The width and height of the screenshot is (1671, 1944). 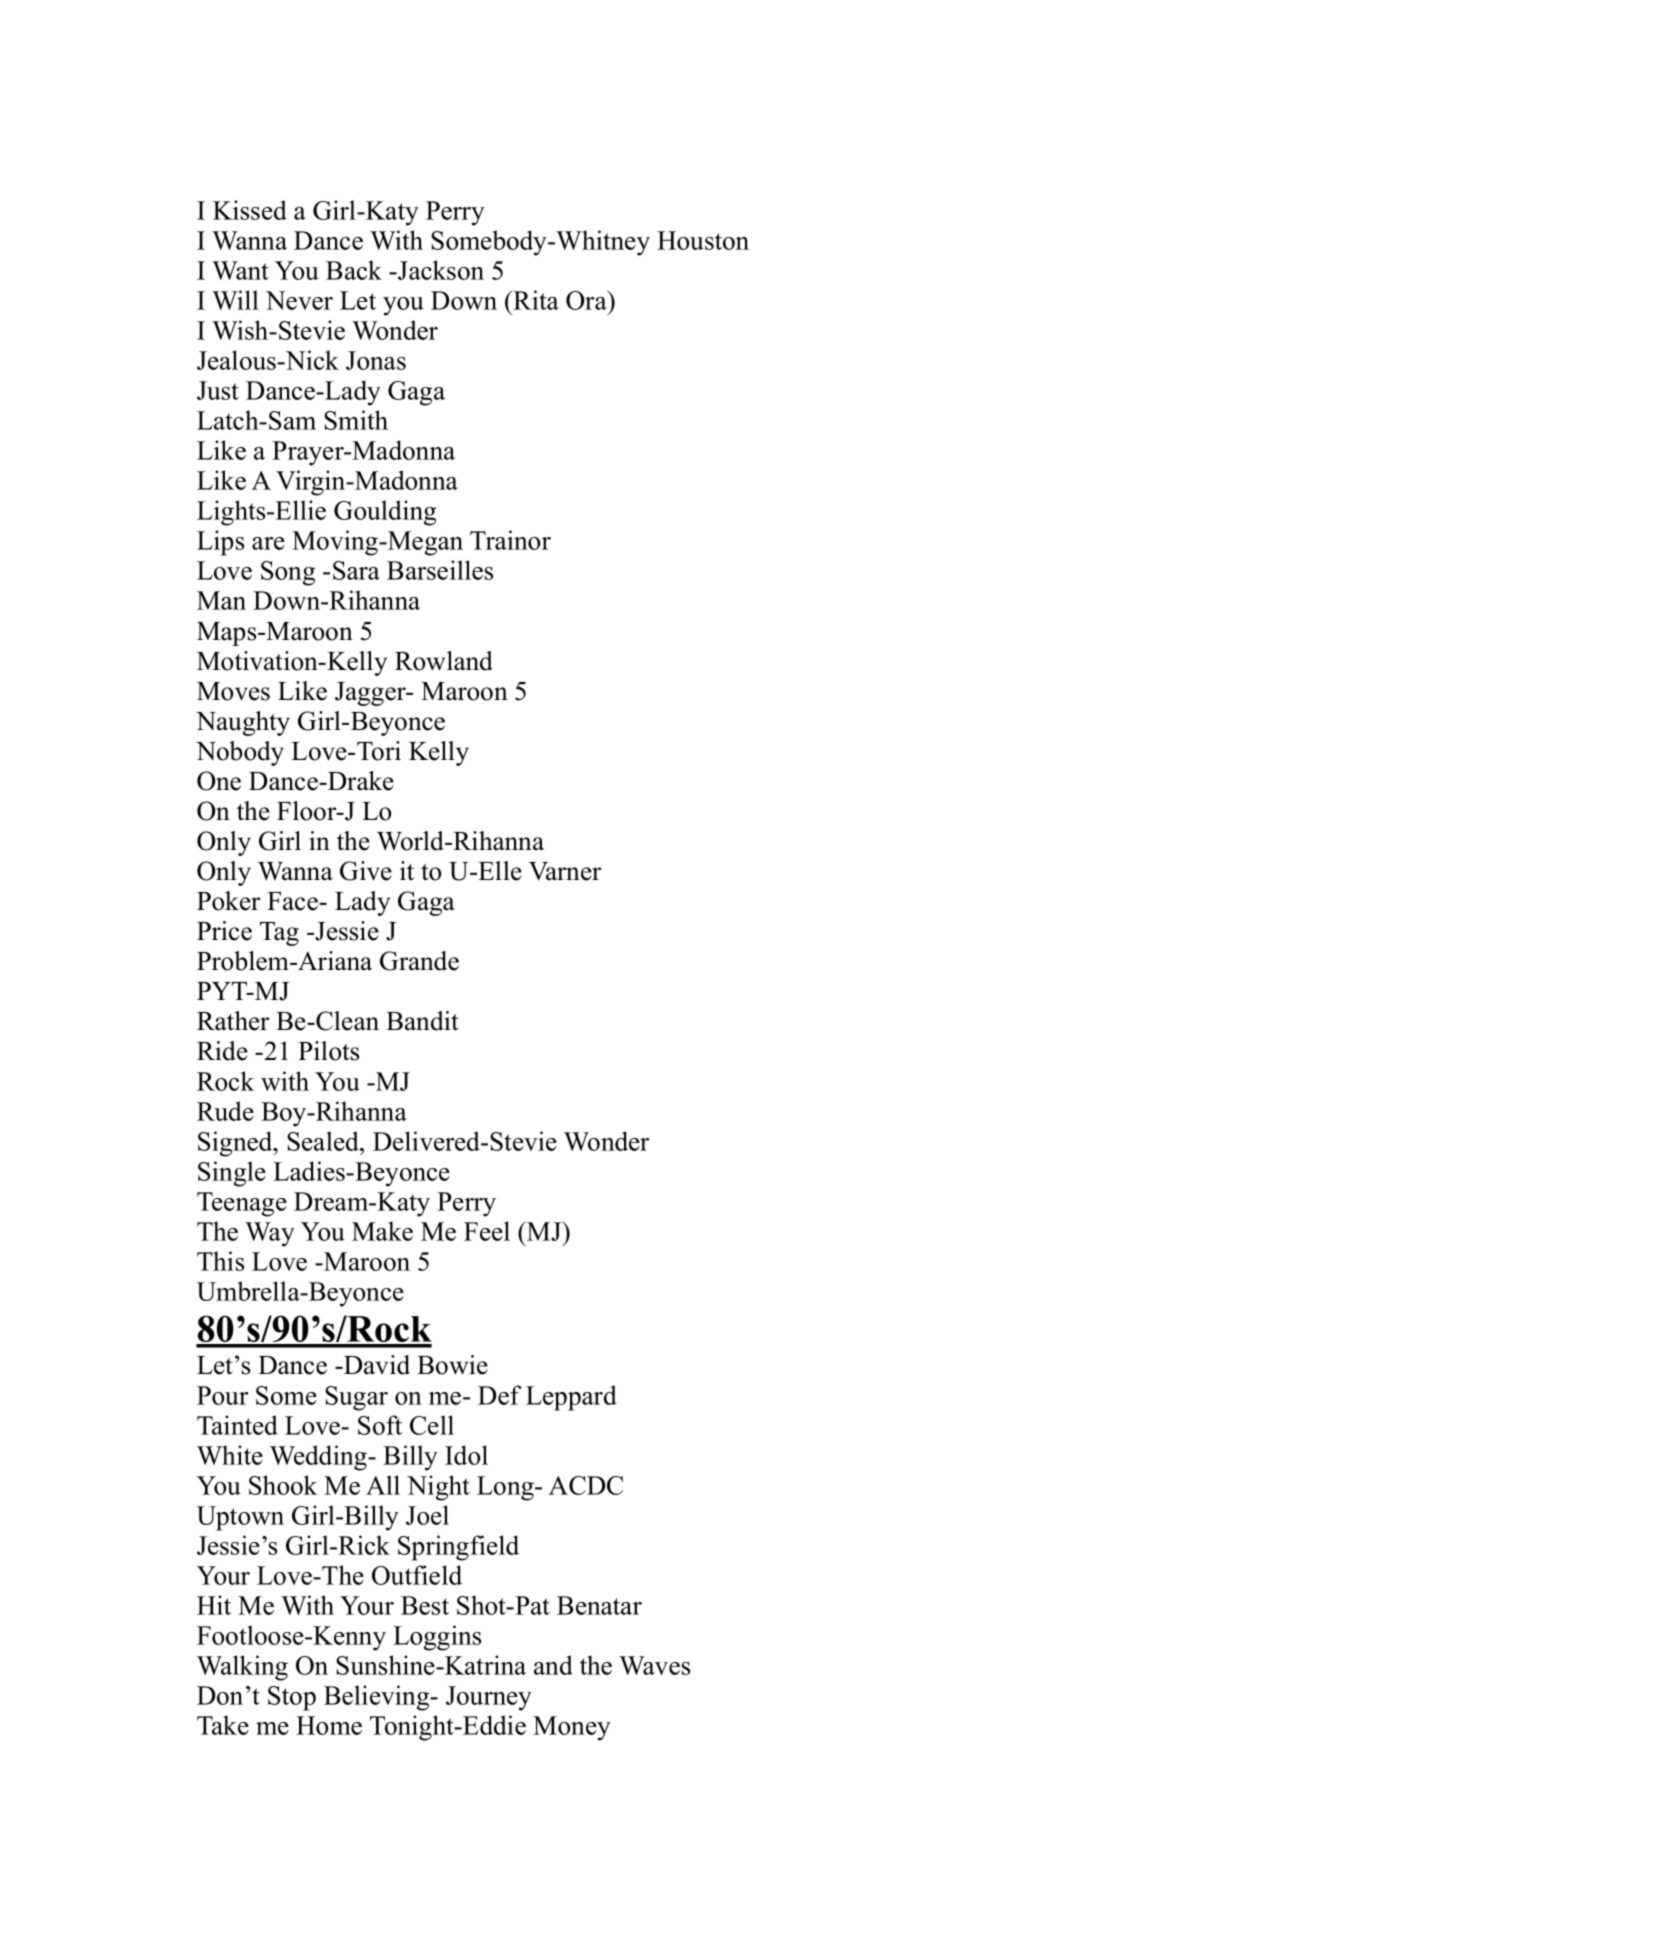 What do you see at coordinates (419, 961) in the screenshot?
I see `Grande` at bounding box center [419, 961].
